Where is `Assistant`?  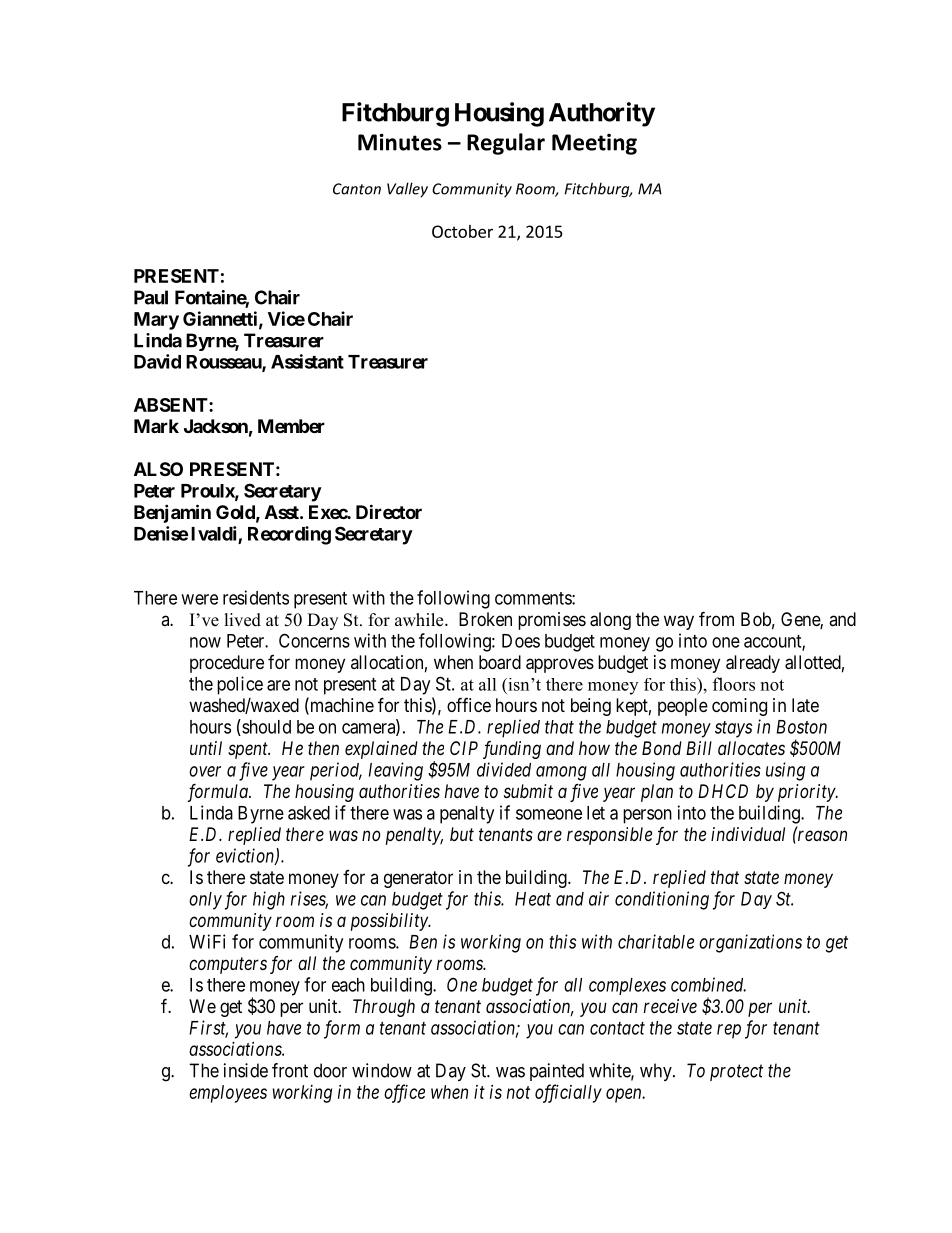
Assistant is located at coordinates (307, 361).
